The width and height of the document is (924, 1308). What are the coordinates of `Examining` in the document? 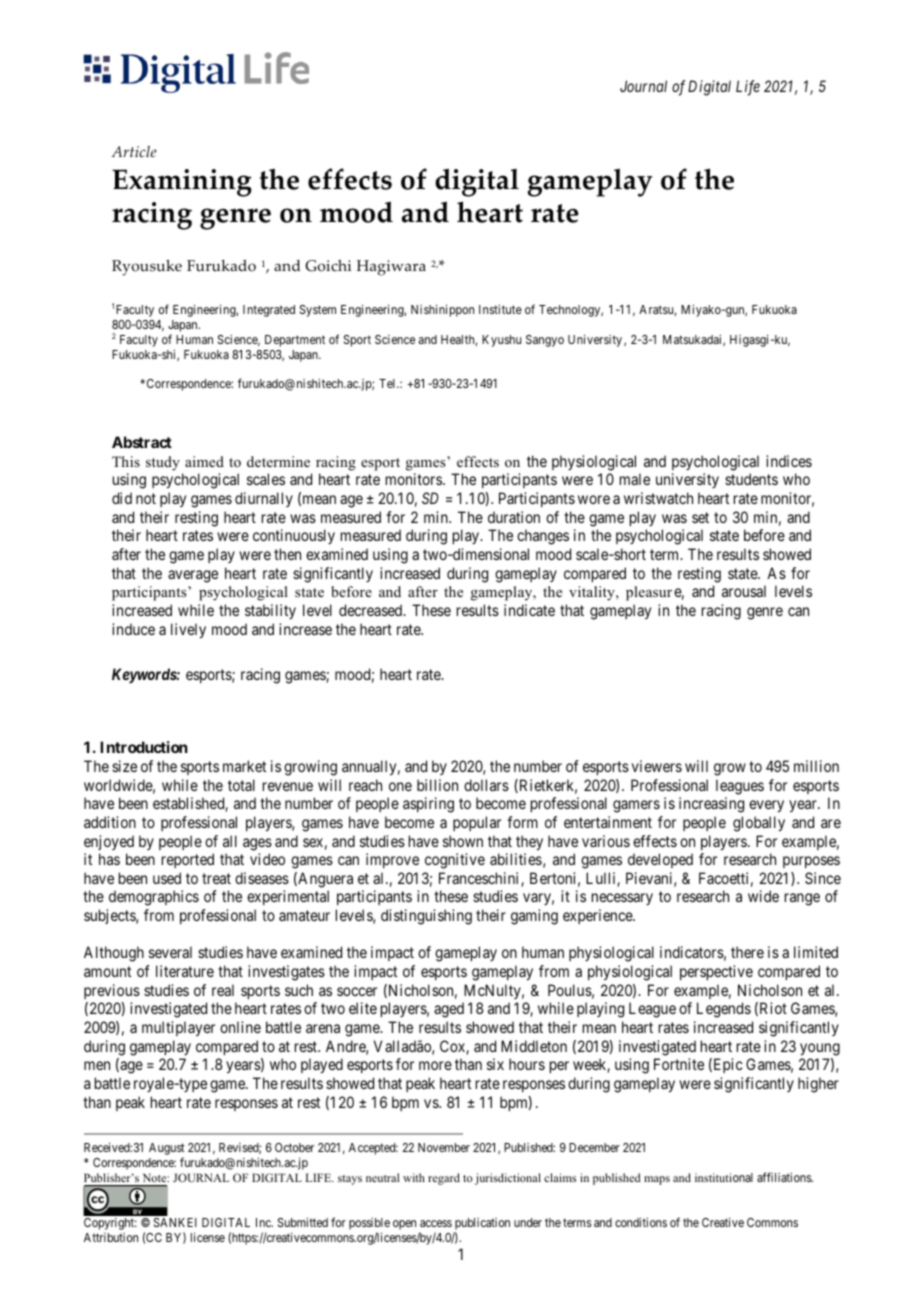 It's located at (182, 183).
